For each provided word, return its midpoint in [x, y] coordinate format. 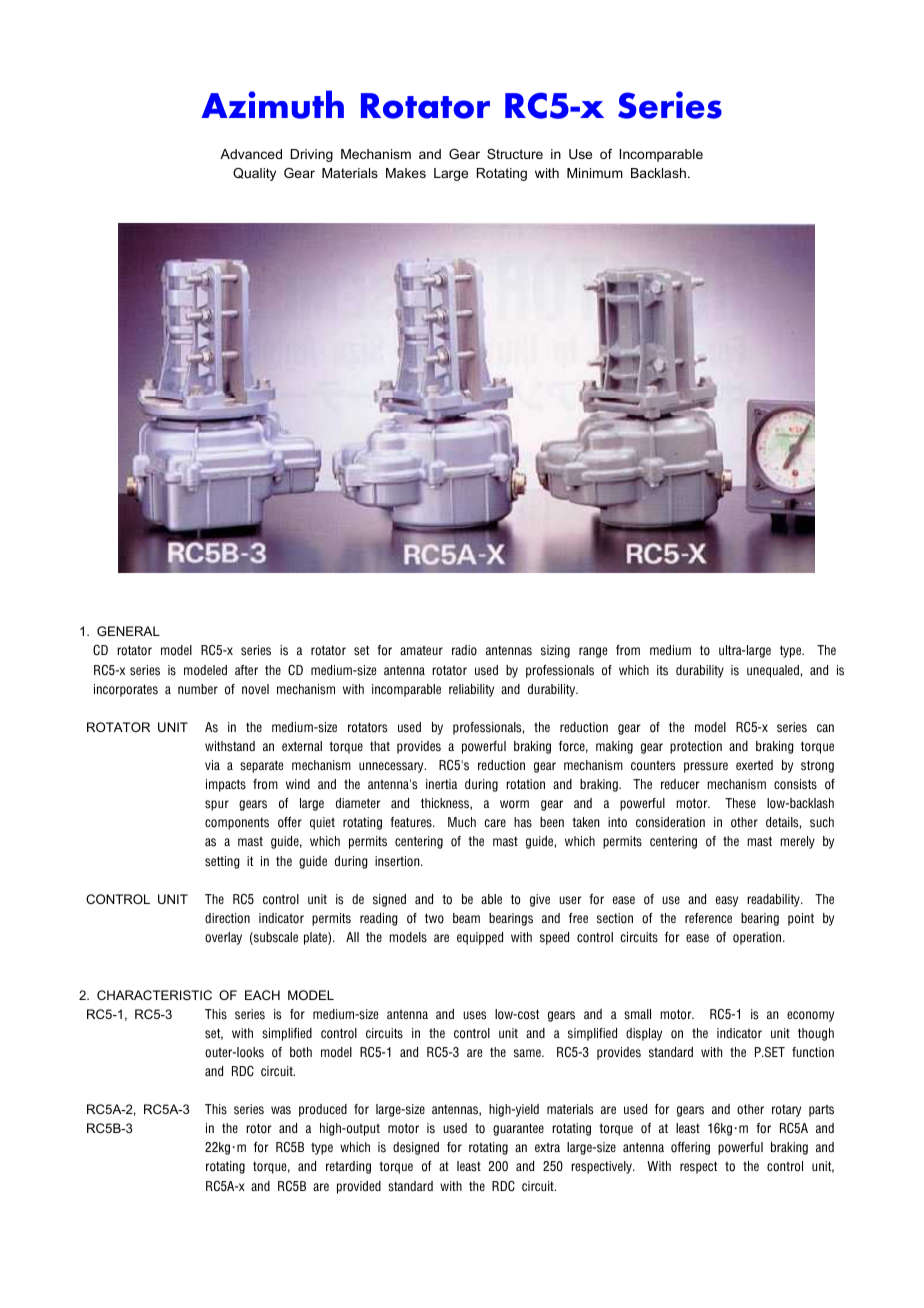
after [246, 670]
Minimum [595, 173]
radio [464, 650]
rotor [258, 1128]
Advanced [251, 154]
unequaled [774, 671]
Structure [515, 154]
